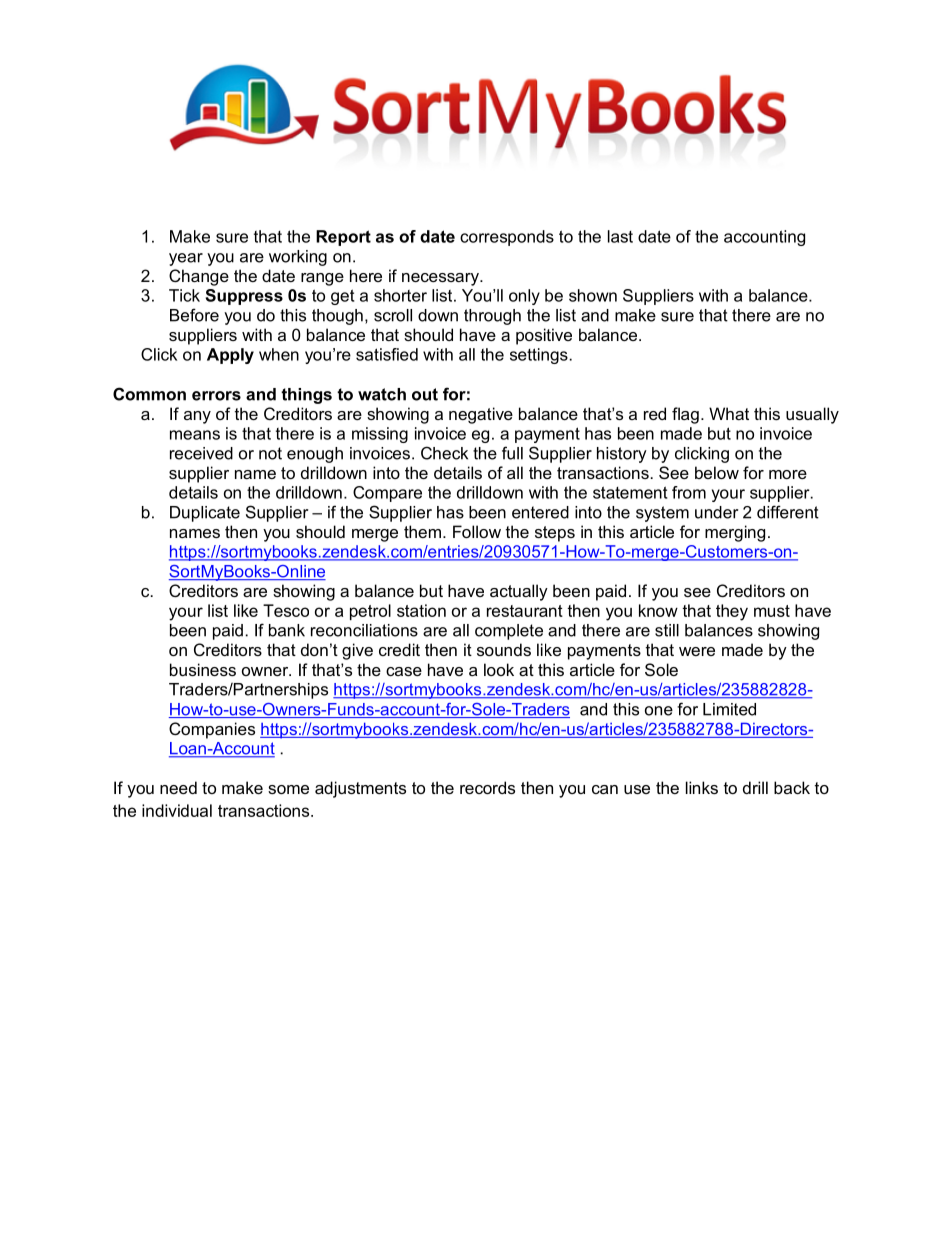 The width and height of the document is (952, 1233). What do you see at coordinates (735, 533) in the document?
I see `merging` at bounding box center [735, 533].
